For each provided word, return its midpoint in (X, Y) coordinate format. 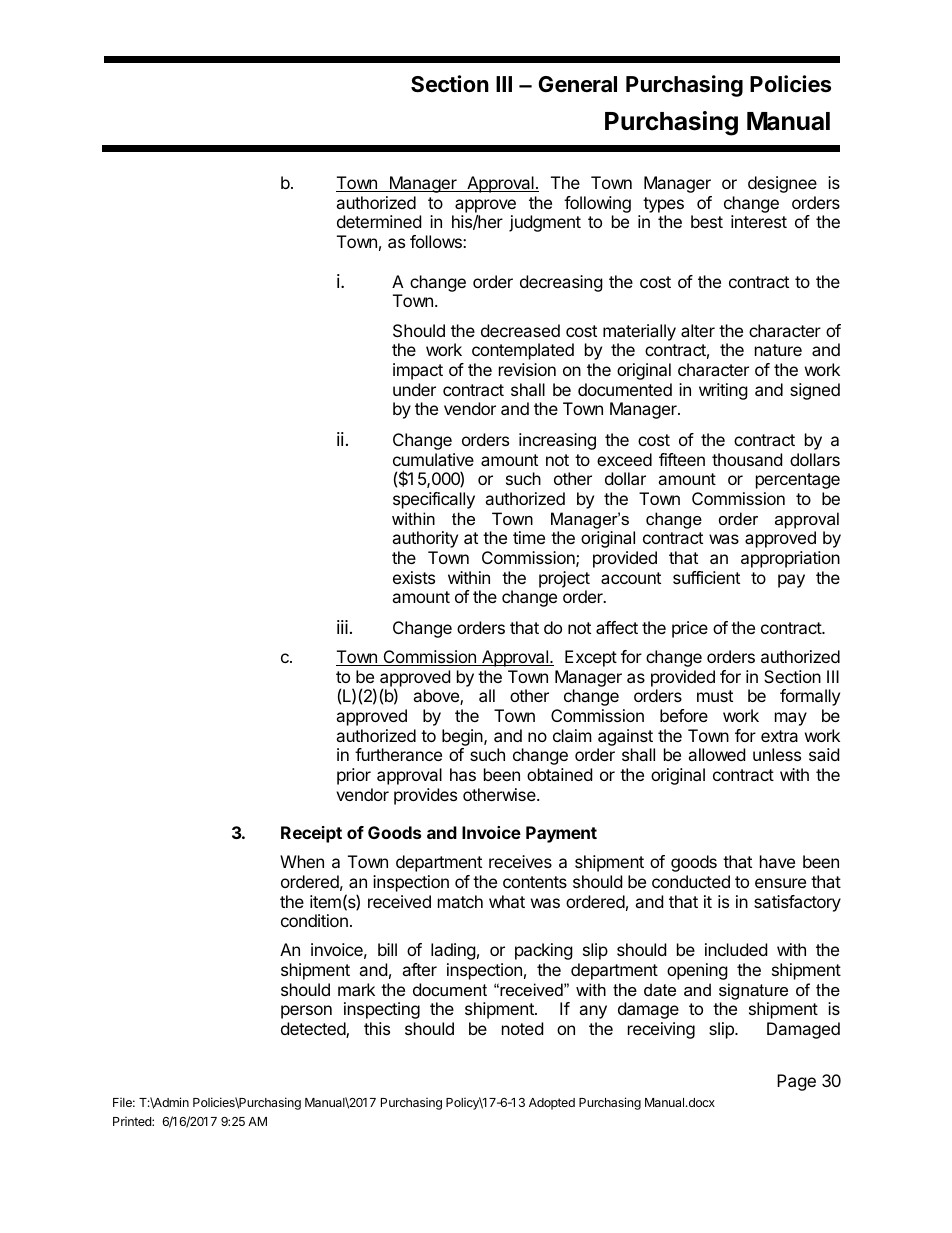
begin (463, 737)
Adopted (552, 1104)
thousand (747, 459)
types (663, 205)
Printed (133, 1121)
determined (379, 221)
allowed (716, 754)
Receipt (311, 834)
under (414, 389)
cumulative (433, 459)
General (577, 84)
